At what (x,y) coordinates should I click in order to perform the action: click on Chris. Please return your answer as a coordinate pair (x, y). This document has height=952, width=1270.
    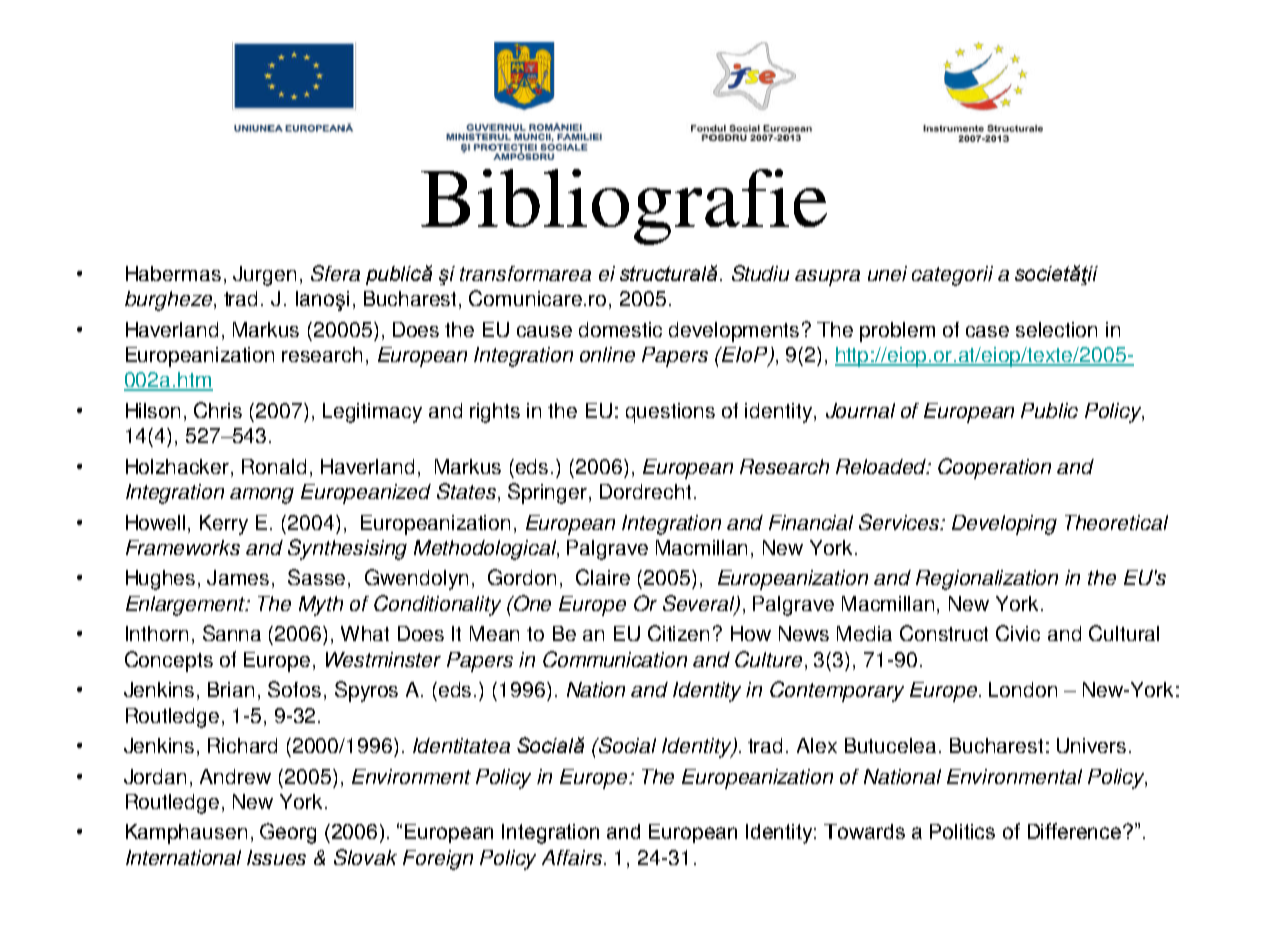
    Looking at the image, I should click on (218, 410).
